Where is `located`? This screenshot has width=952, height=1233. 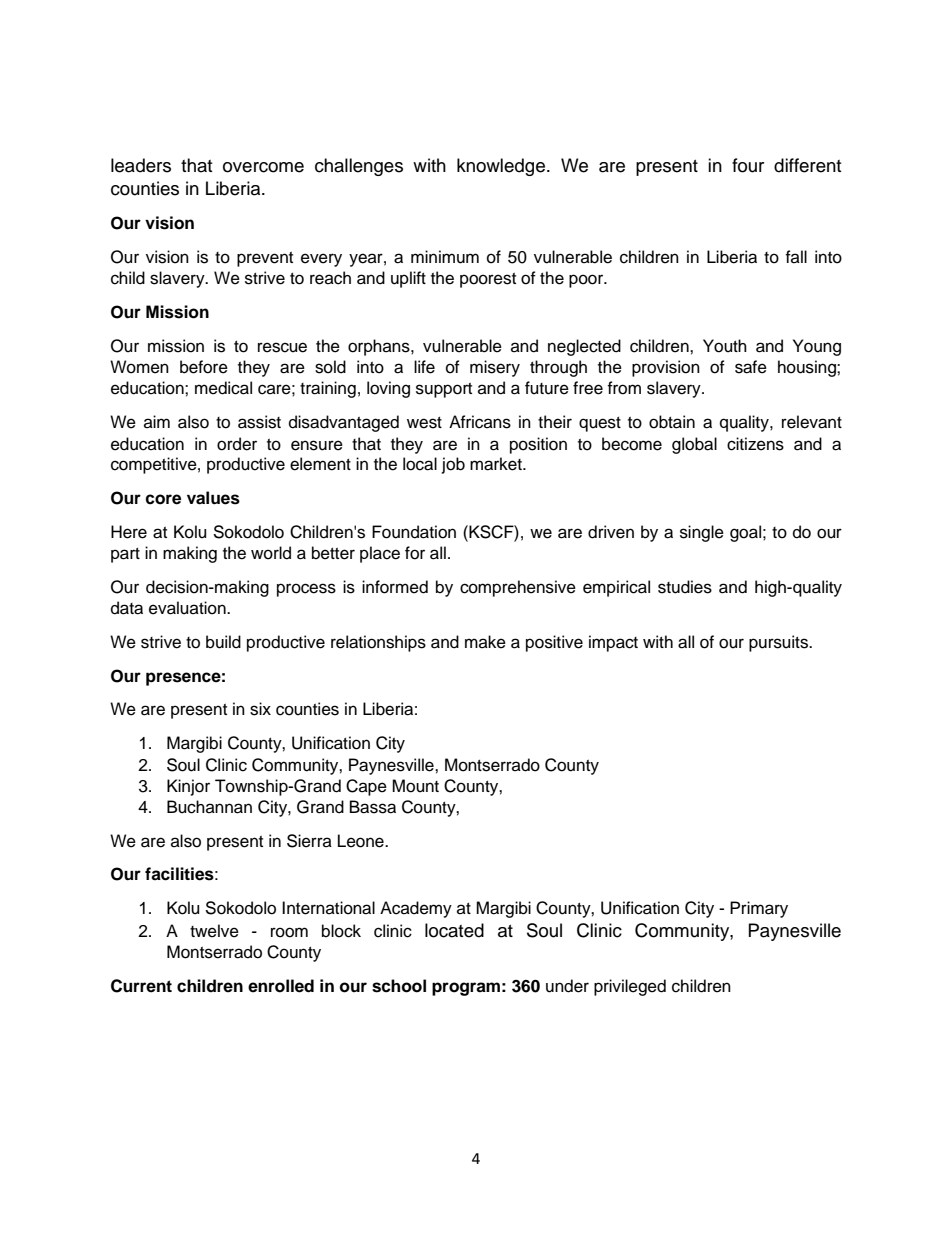 located is located at coordinates (454, 930).
